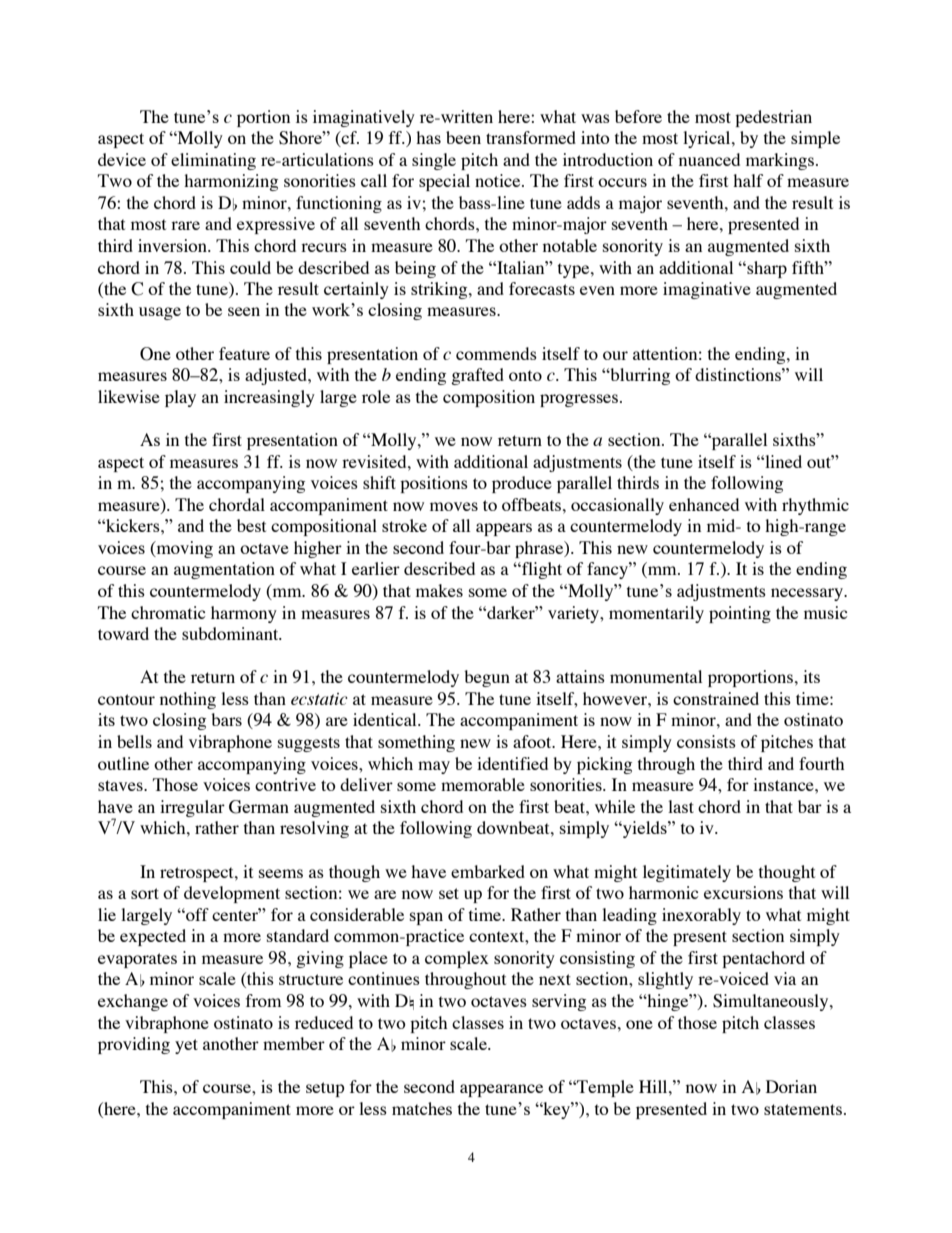  I want to click on eliminating, so click(213, 161).
